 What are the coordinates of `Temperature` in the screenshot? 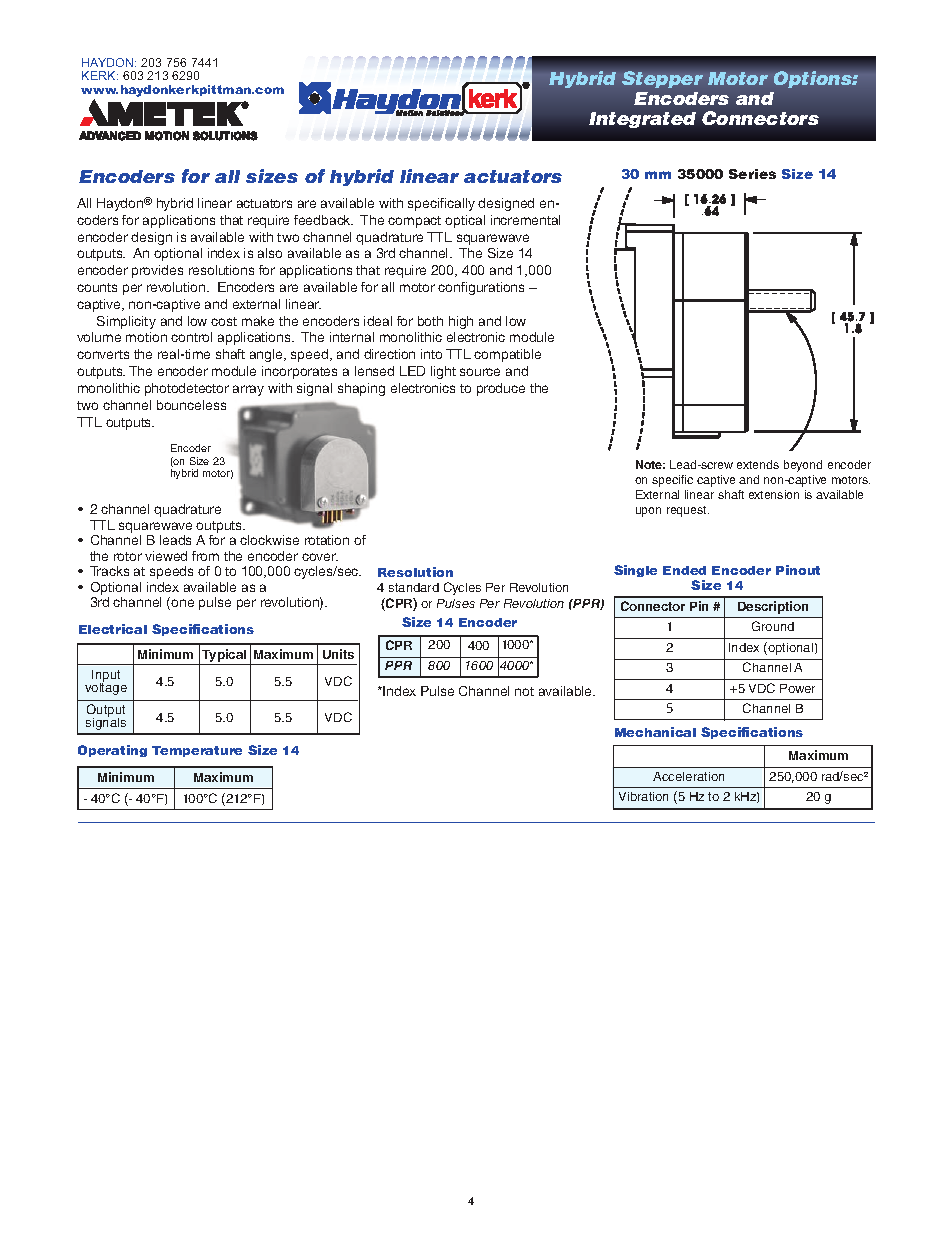 It's located at (197, 751).
